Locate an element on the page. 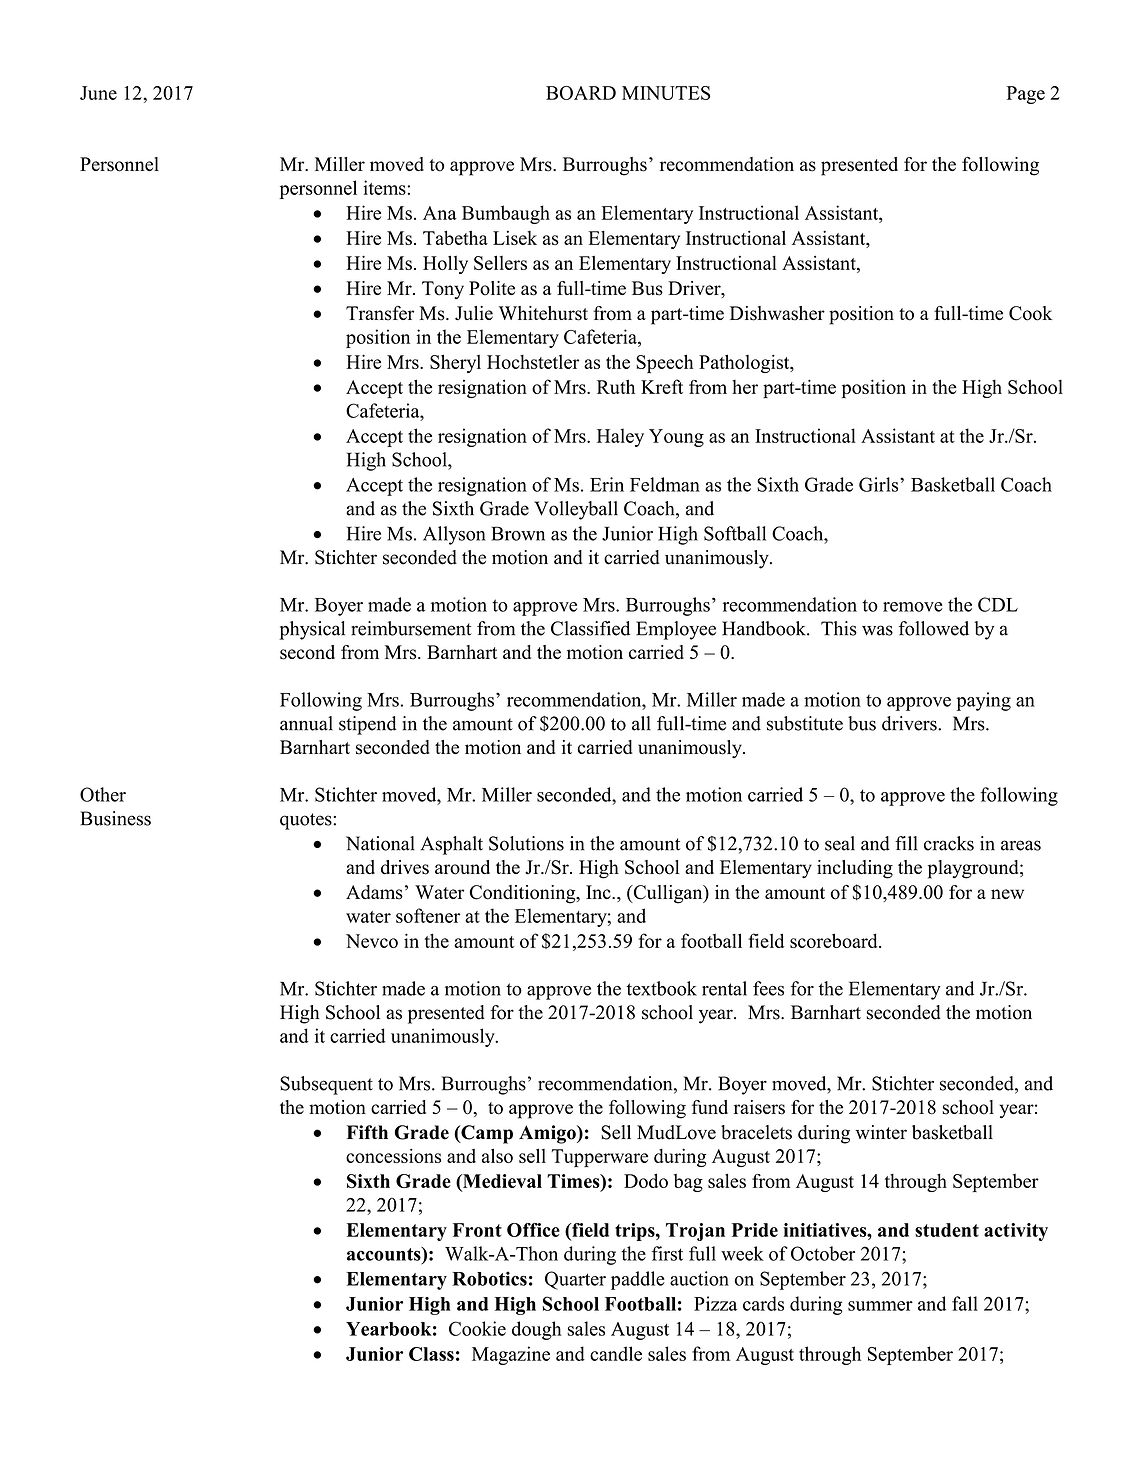 The height and width of the page is (1464, 1131). June is located at coordinates (98, 93).
